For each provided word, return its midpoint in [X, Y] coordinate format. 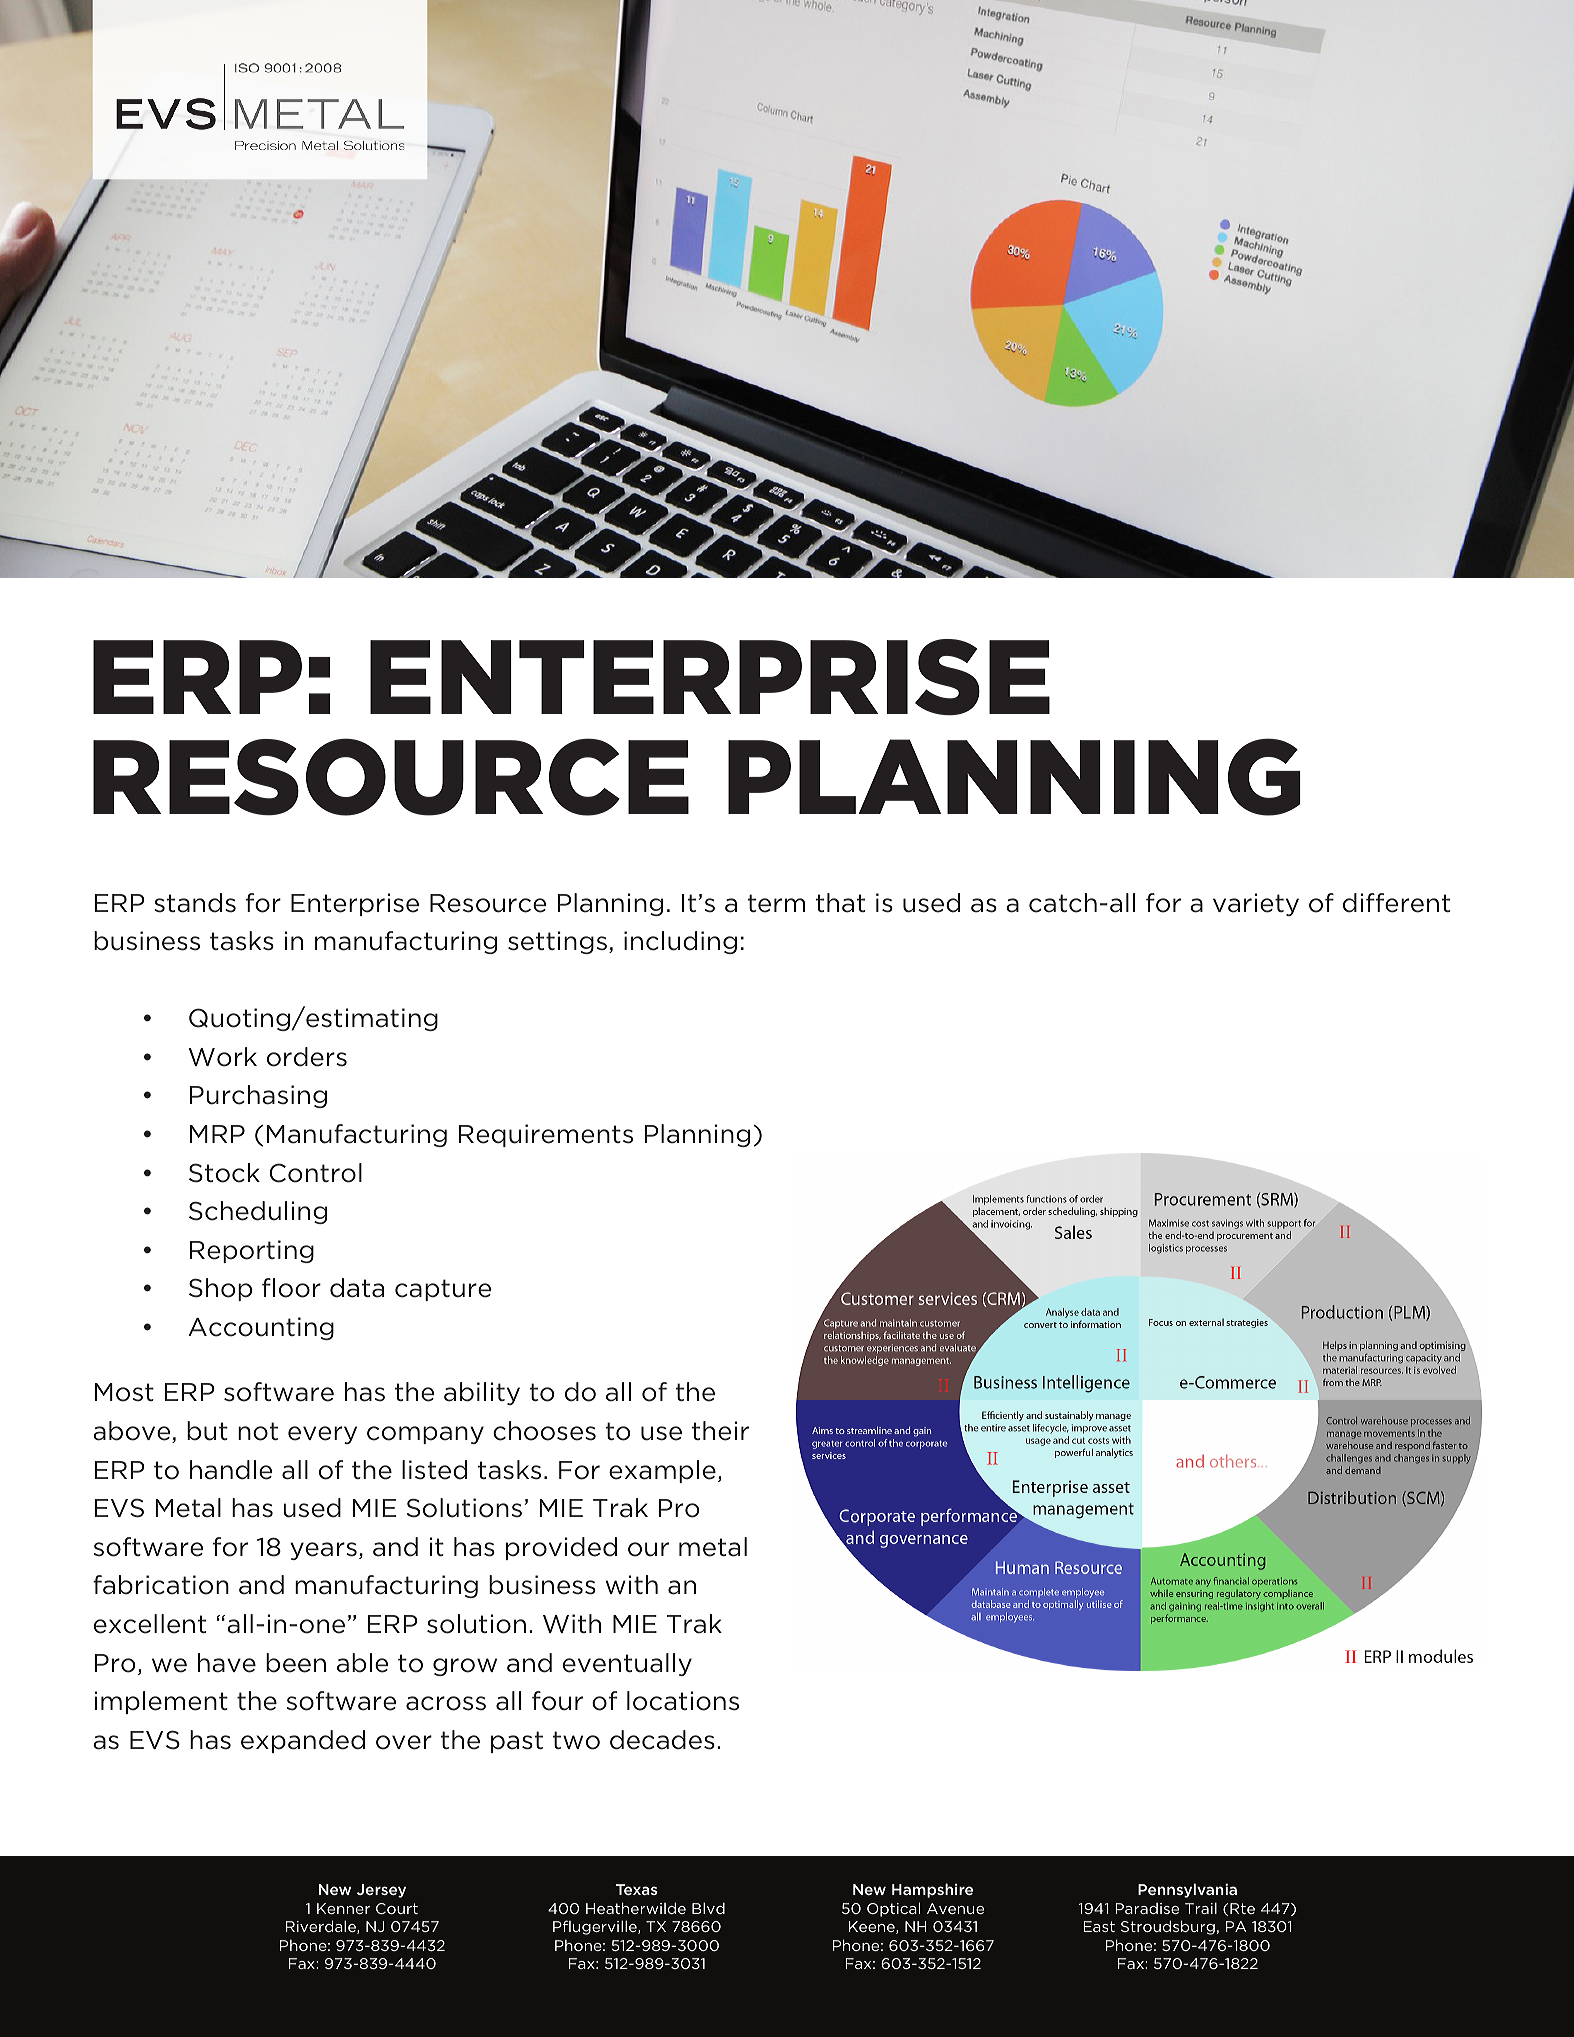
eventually [627, 1664]
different [1396, 903]
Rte [1242, 1908]
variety [1256, 904]
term [776, 903]
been [296, 1663]
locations [683, 1701]
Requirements [546, 1135]
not [258, 1431]
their [720, 1431]
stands [195, 903]
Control [316, 1173]
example [662, 1471]
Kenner [343, 1908]
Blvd [708, 1908]
